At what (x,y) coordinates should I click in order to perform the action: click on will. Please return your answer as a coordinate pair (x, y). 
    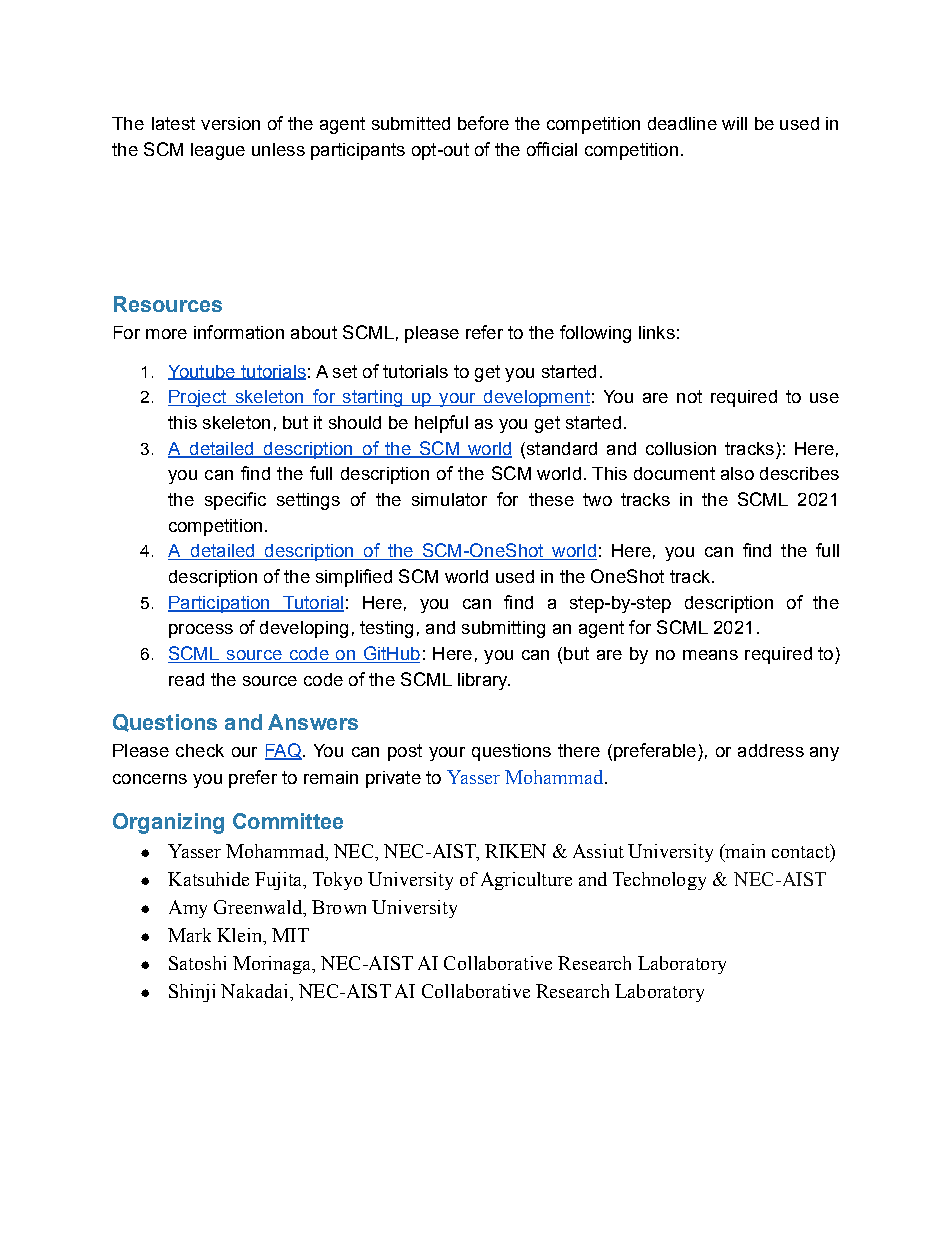
    Looking at the image, I should click on (734, 123).
